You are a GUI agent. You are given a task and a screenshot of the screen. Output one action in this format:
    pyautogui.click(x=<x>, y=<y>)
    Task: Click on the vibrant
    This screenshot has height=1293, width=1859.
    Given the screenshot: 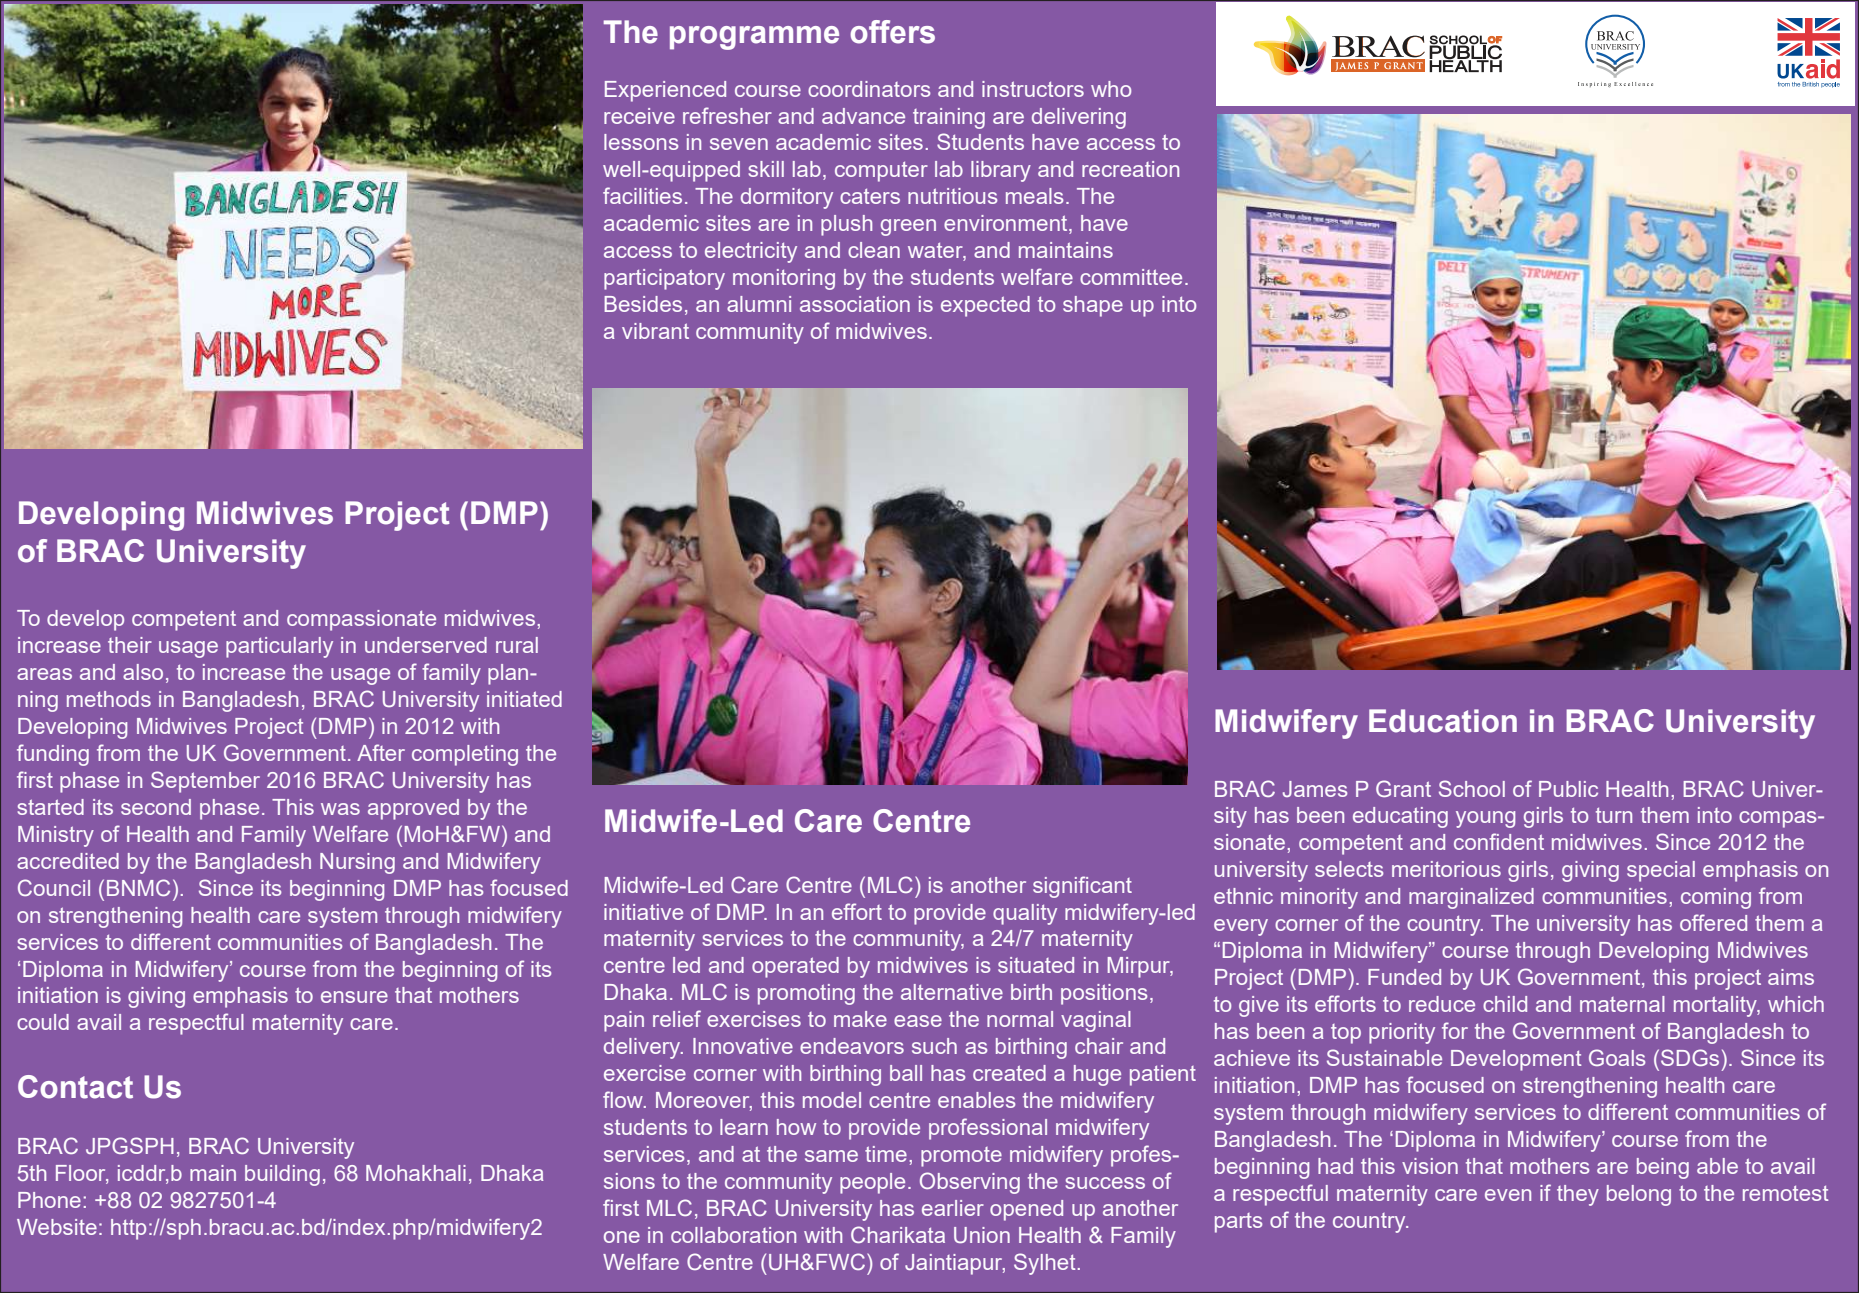 What is the action you would take?
    pyautogui.click(x=655, y=331)
